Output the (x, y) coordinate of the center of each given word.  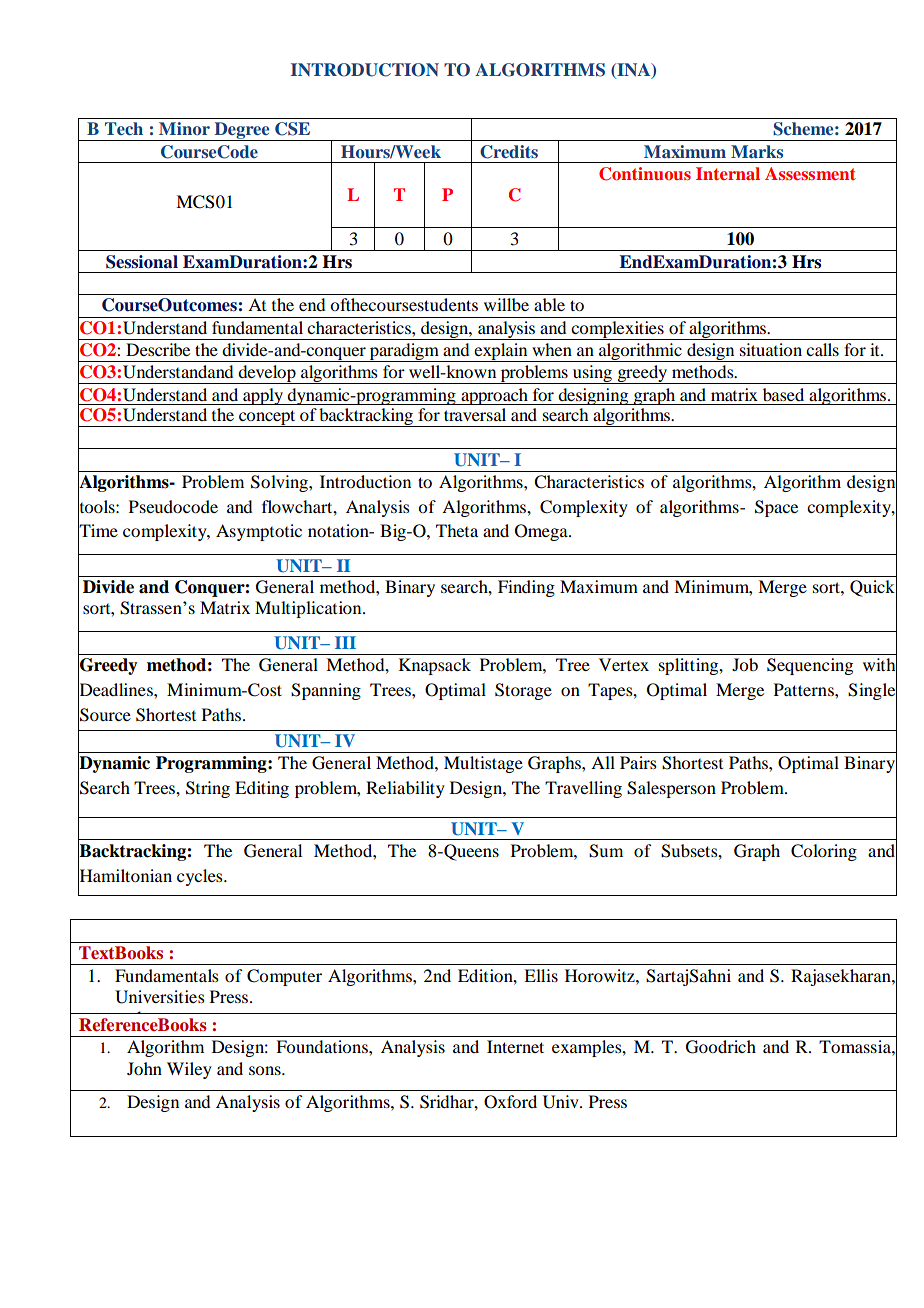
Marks (757, 151)
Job (745, 664)
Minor (184, 128)
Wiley (189, 1070)
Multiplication (309, 609)
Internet (515, 1046)
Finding (526, 588)
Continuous (645, 174)
